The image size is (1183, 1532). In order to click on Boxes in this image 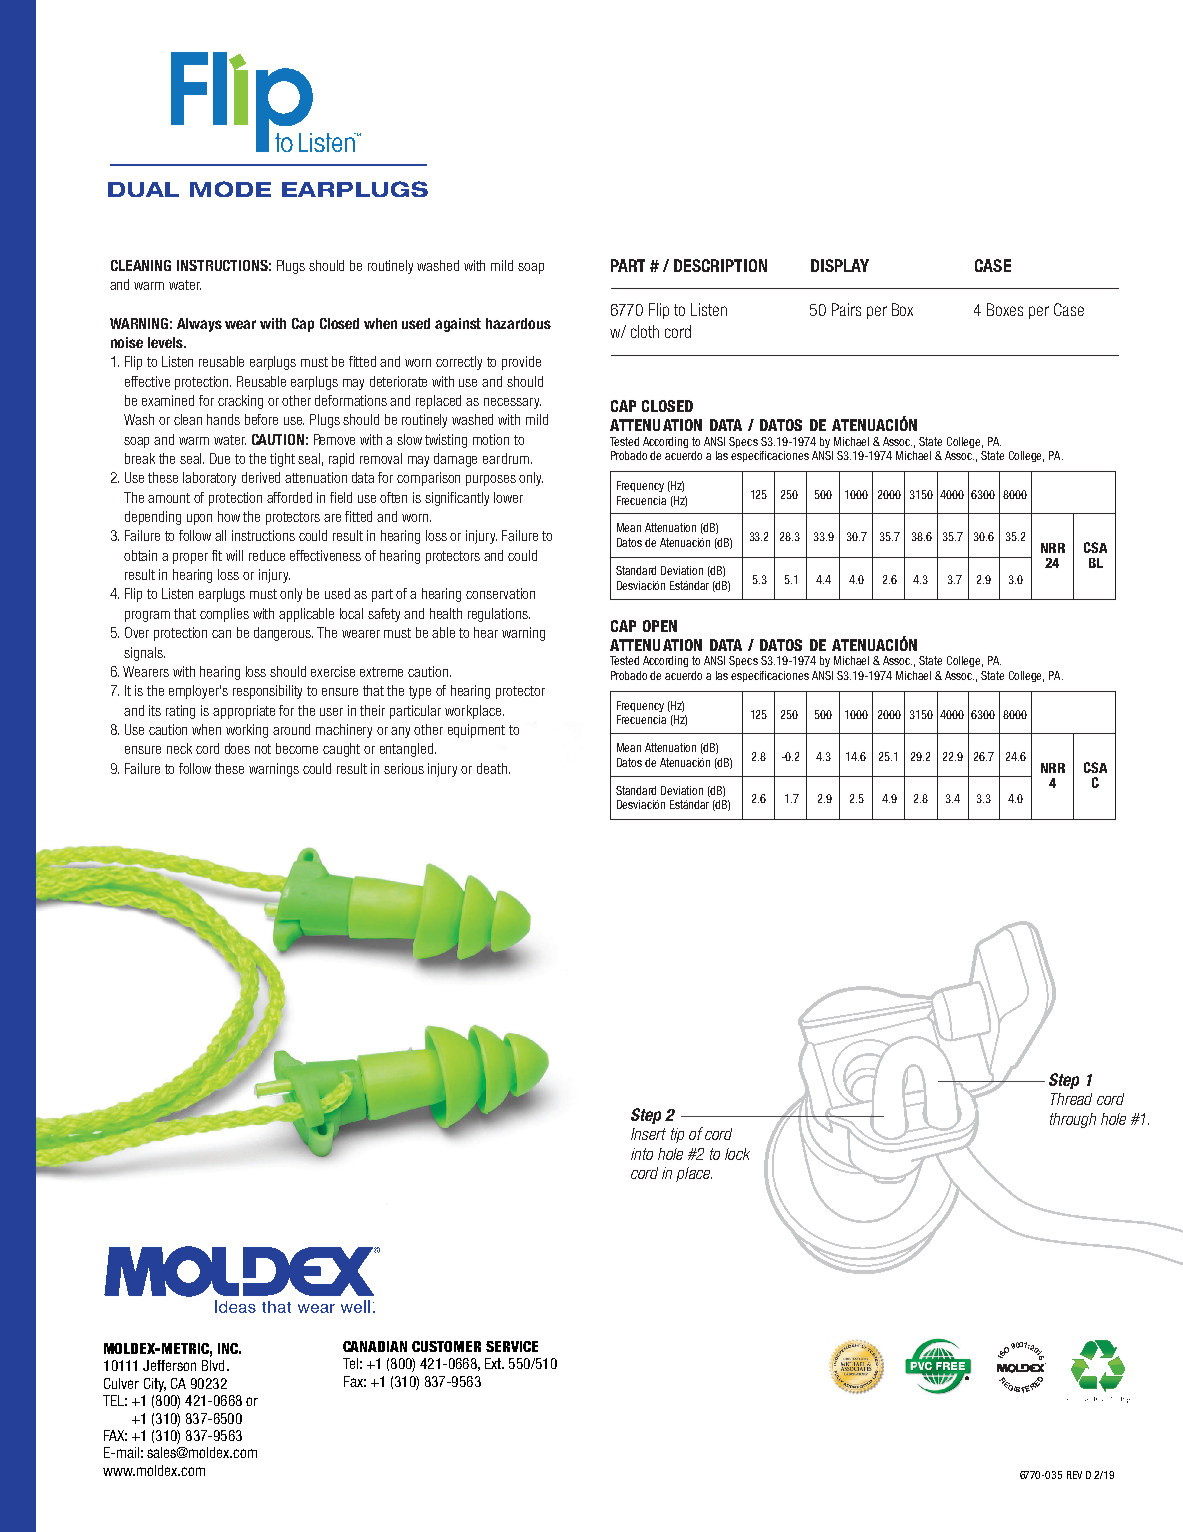, I will do `click(1005, 309)`.
